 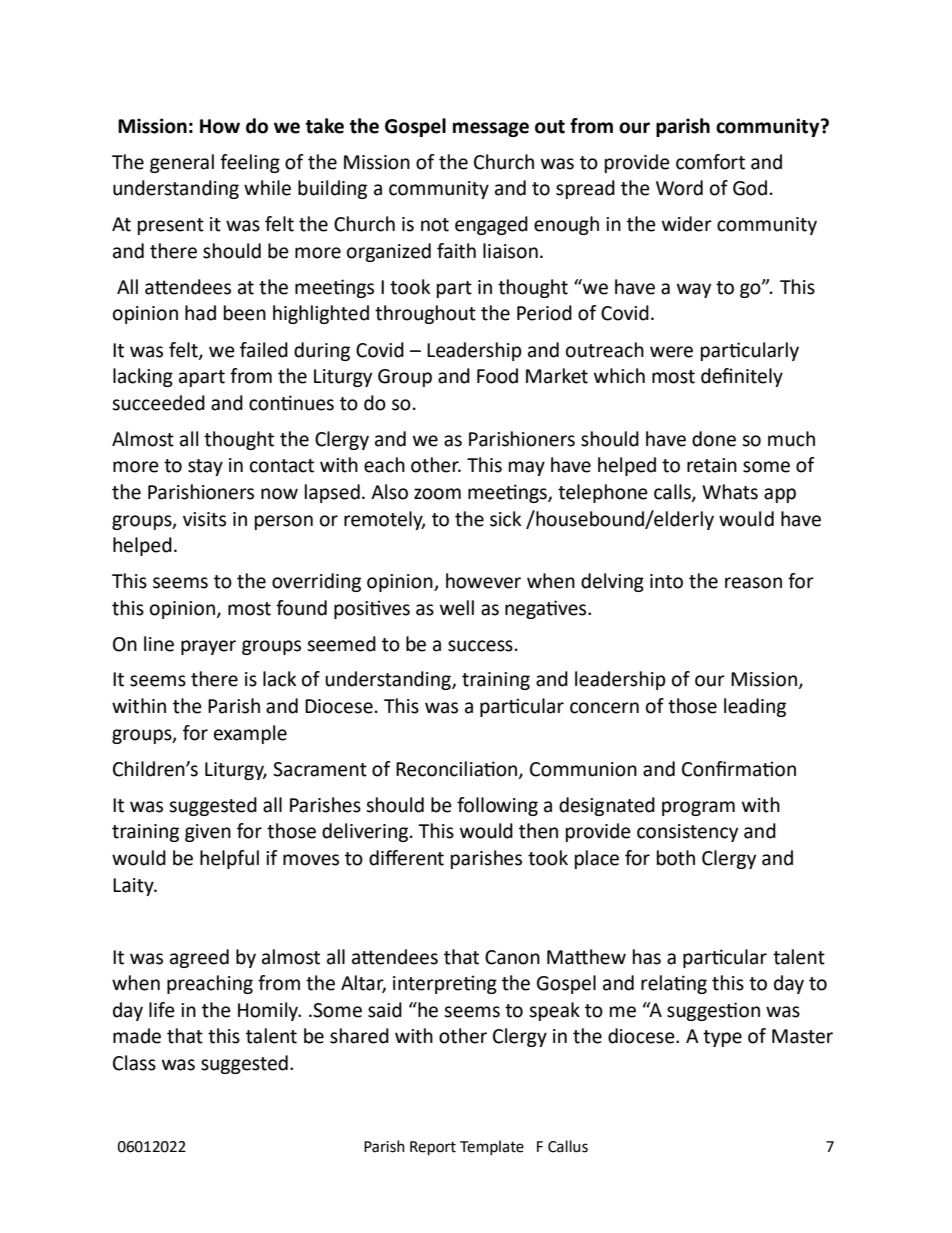 What do you see at coordinates (492, 1147) in the screenshot?
I see `Template` at bounding box center [492, 1147].
